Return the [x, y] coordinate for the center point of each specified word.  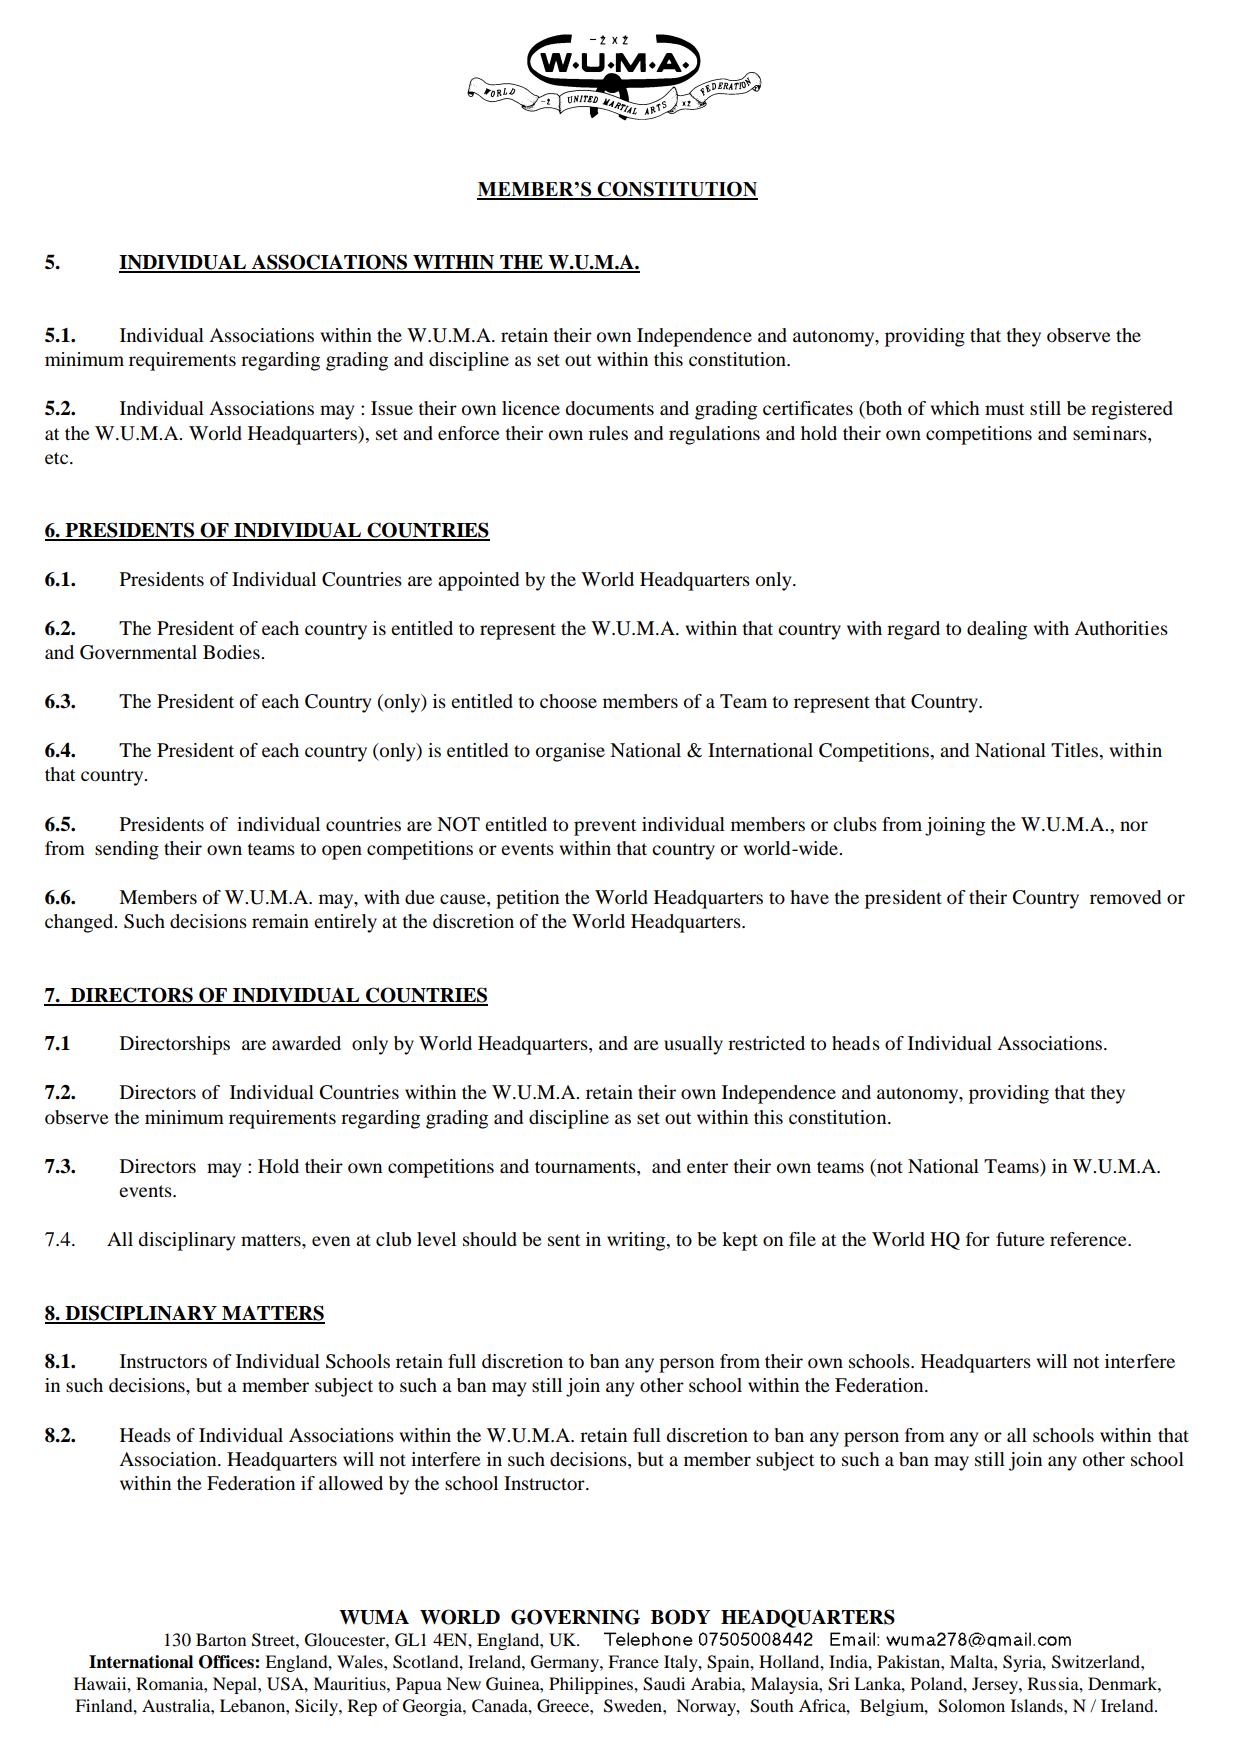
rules [608, 433]
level [436, 1239]
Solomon [971, 1706]
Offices [227, 1662]
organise [570, 752]
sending [127, 850]
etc [58, 458]
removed [1125, 897]
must [1004, 409]
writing [637, 1241]
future [1020, 1239]
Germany [566, 1663]
